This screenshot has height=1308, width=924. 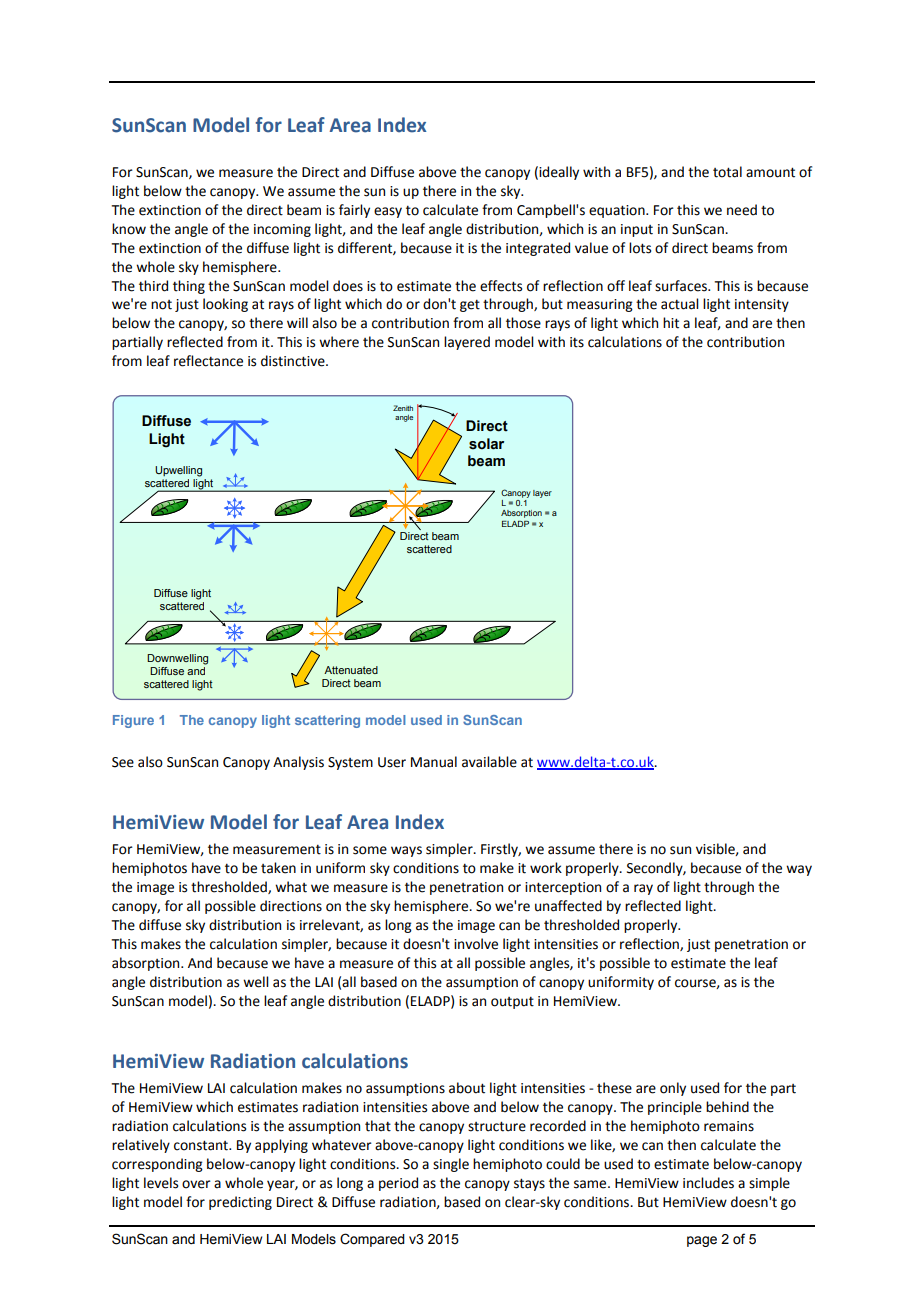 I want to click on available, so click(x=489, y=762).
